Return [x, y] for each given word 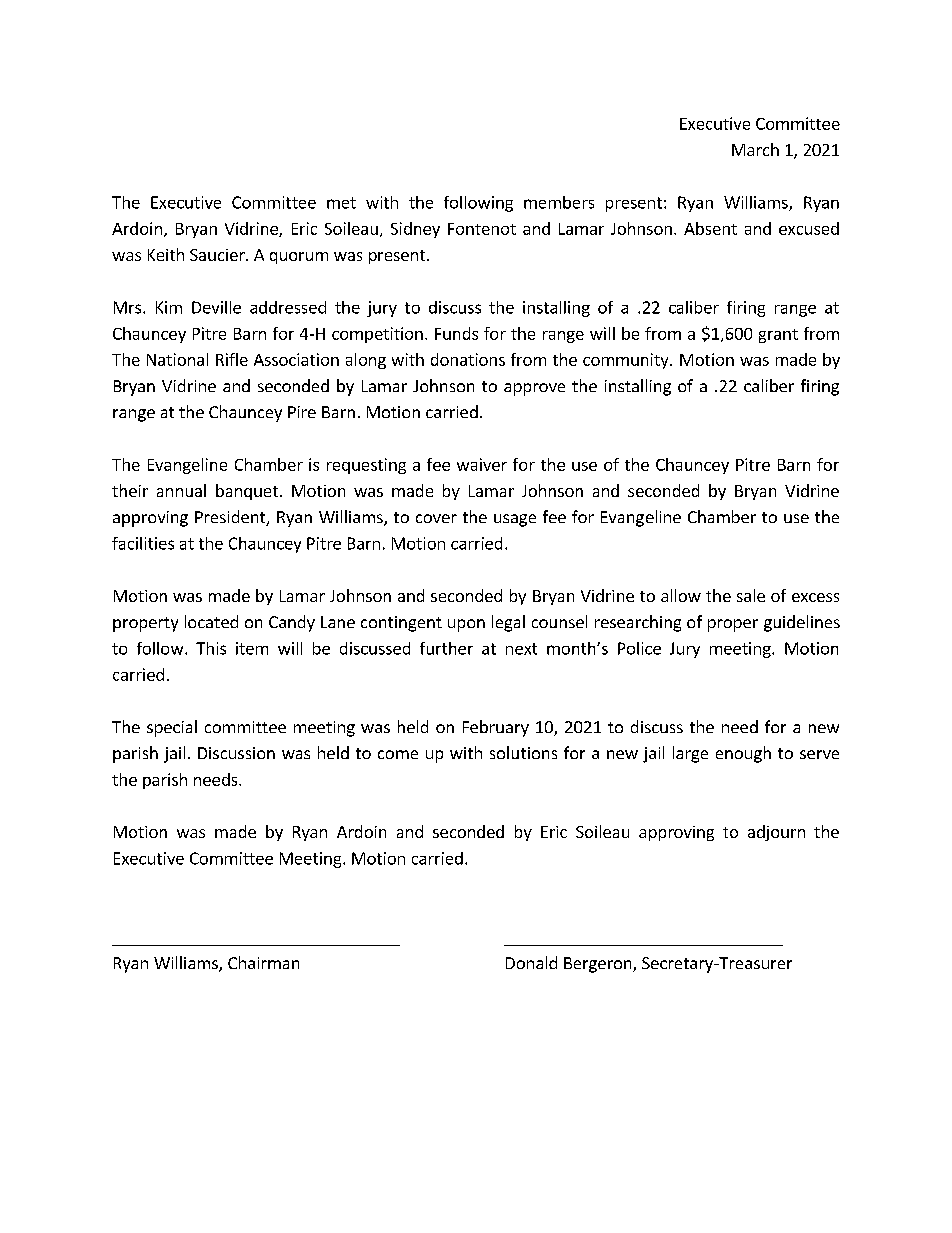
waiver [482, 464]
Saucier [218, 255]
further [446, 648]
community [627, 361]
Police [639, 648]
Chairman [263, 962]
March [755, 149]
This [211, 648]
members [559, 202]
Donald [531, 962]
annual [181, 490]
